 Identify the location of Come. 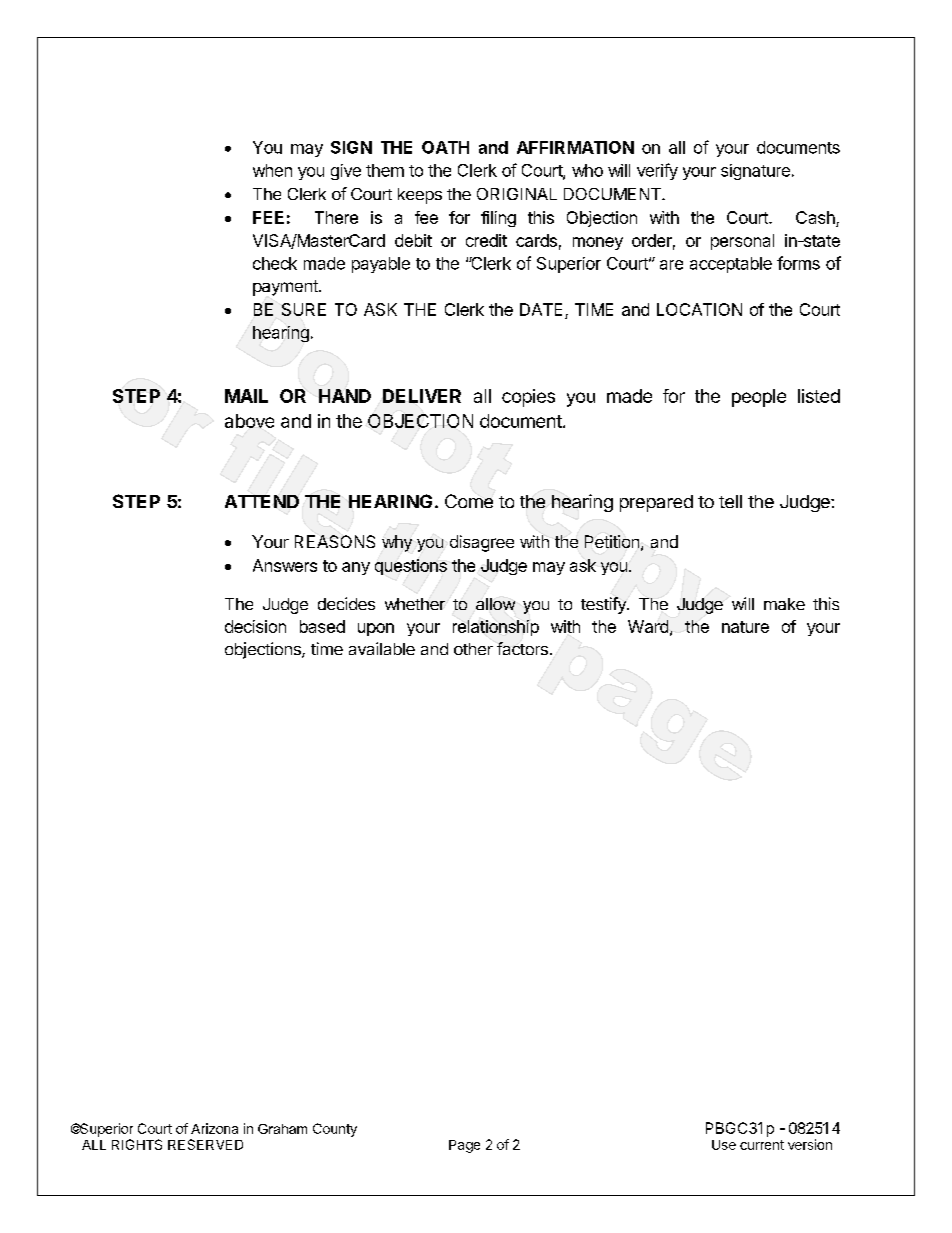
(469, 501).
